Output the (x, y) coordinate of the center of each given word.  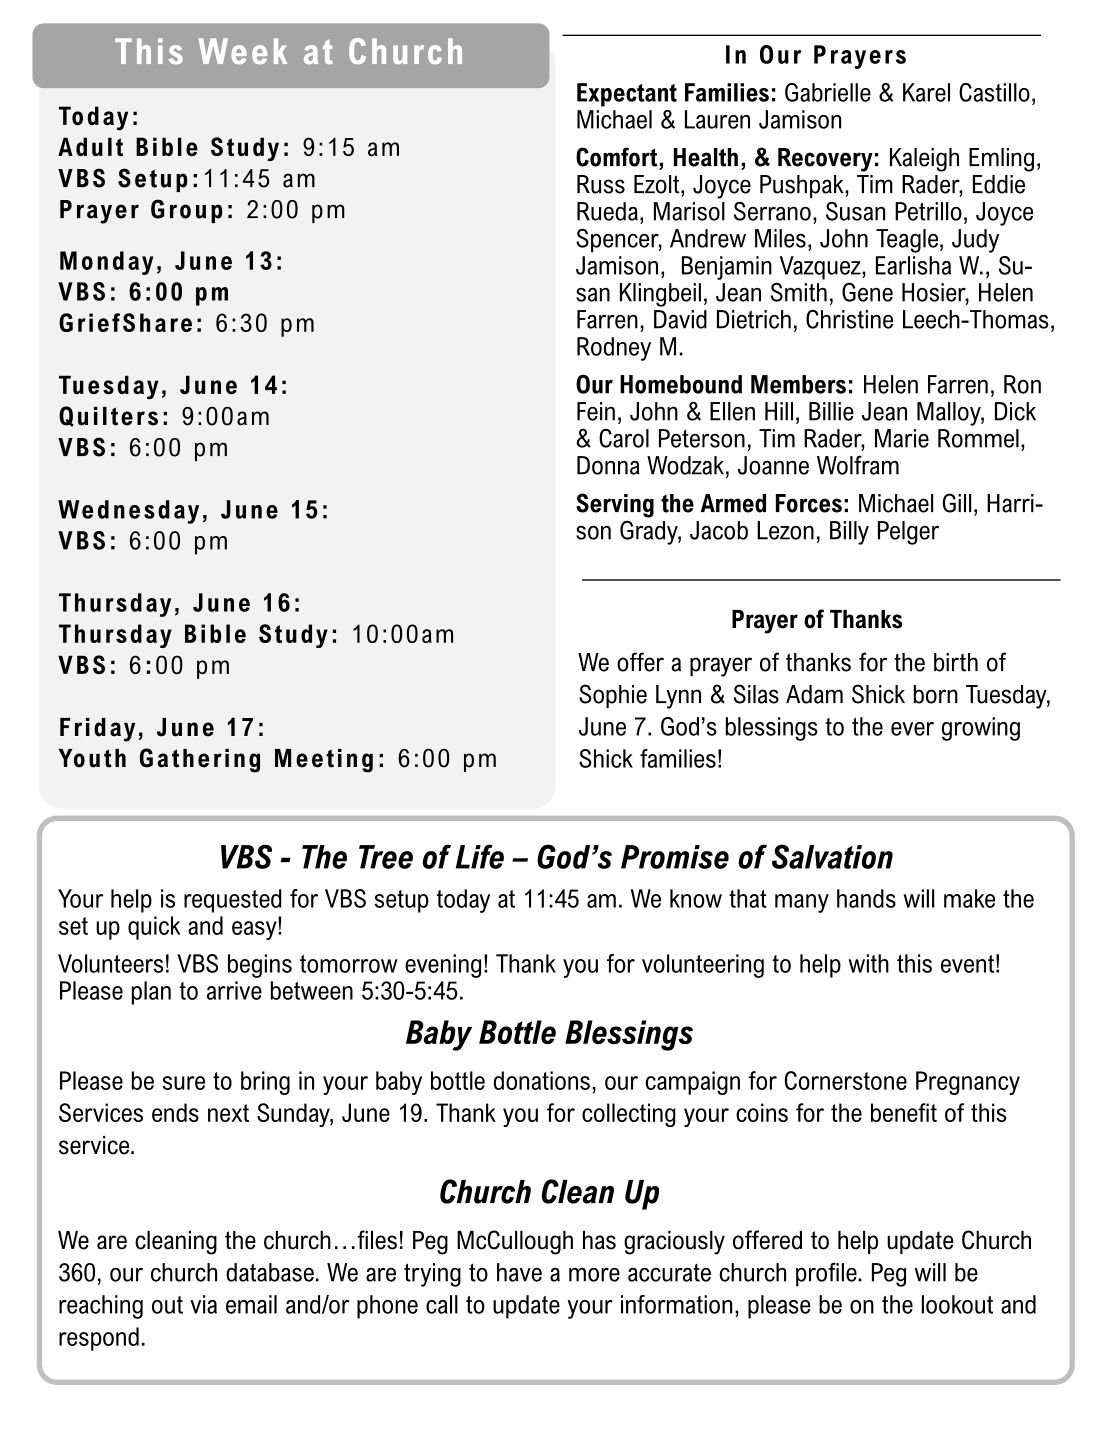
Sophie (613, 696)
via (203, 1304)
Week (243, 51)
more (594, 1275)
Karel (926, 92)
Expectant (627, 95)
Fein (596, 411)
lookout (957, 1304)
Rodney (614, 349)
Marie (902, 438)
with (868, 963)
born (936, 694)
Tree (386, 857)
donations (542, 1080)
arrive (234, 990)
